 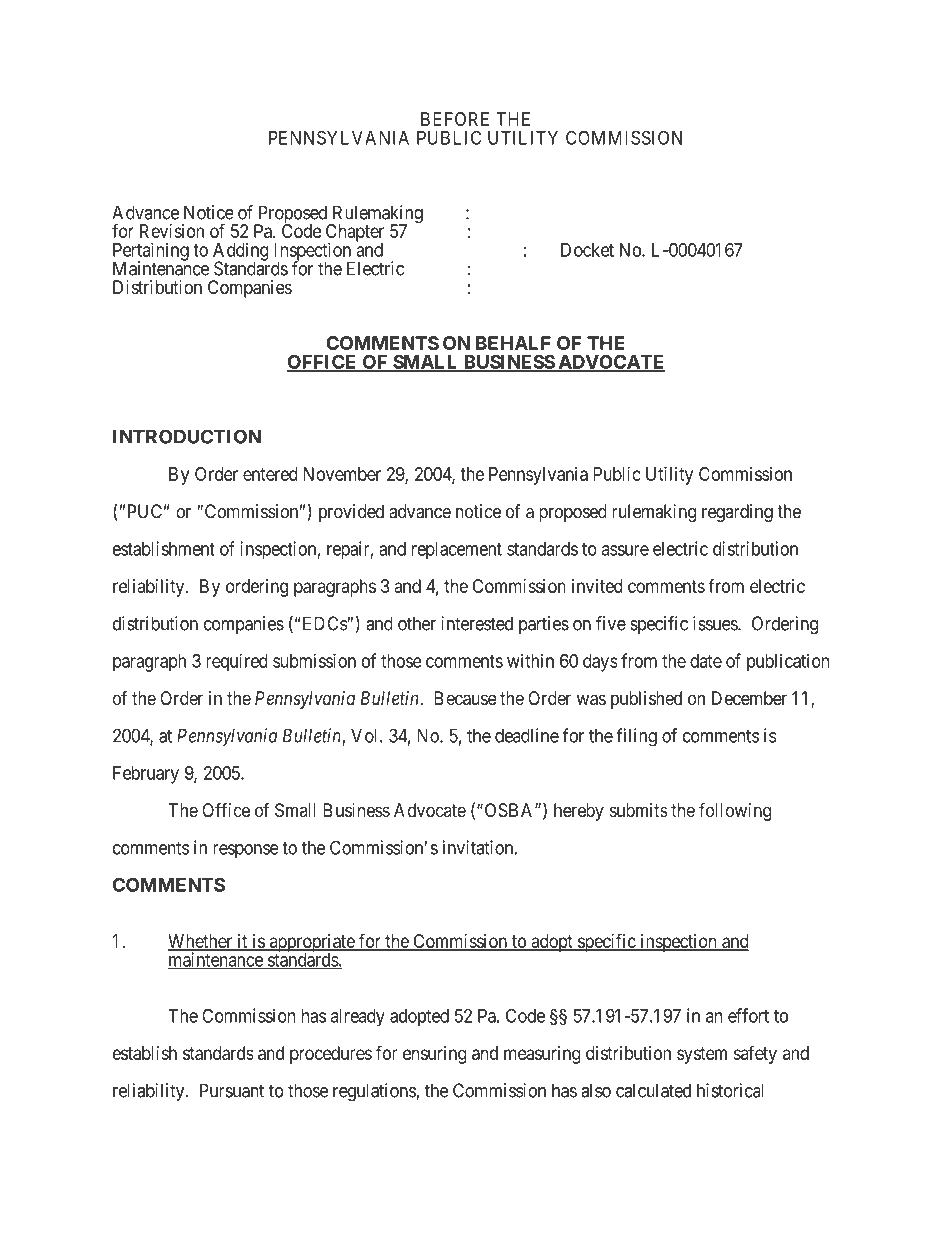 What do you see at coordinates (455, 119) in the screenshot?
I see `BEFORE` at bounding box center [455, 119].
